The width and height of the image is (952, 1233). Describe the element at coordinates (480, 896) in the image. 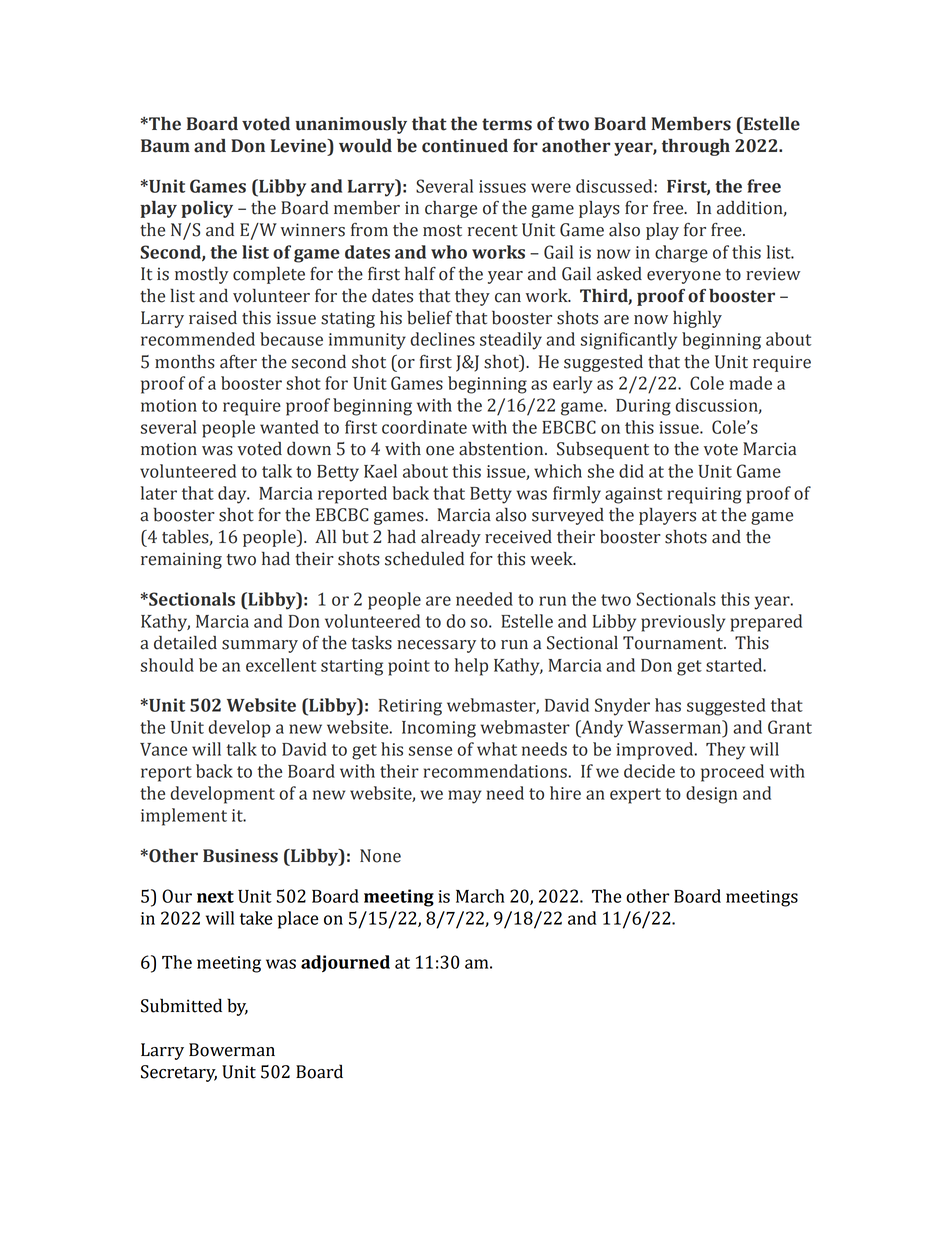

I see `March` at that location.
